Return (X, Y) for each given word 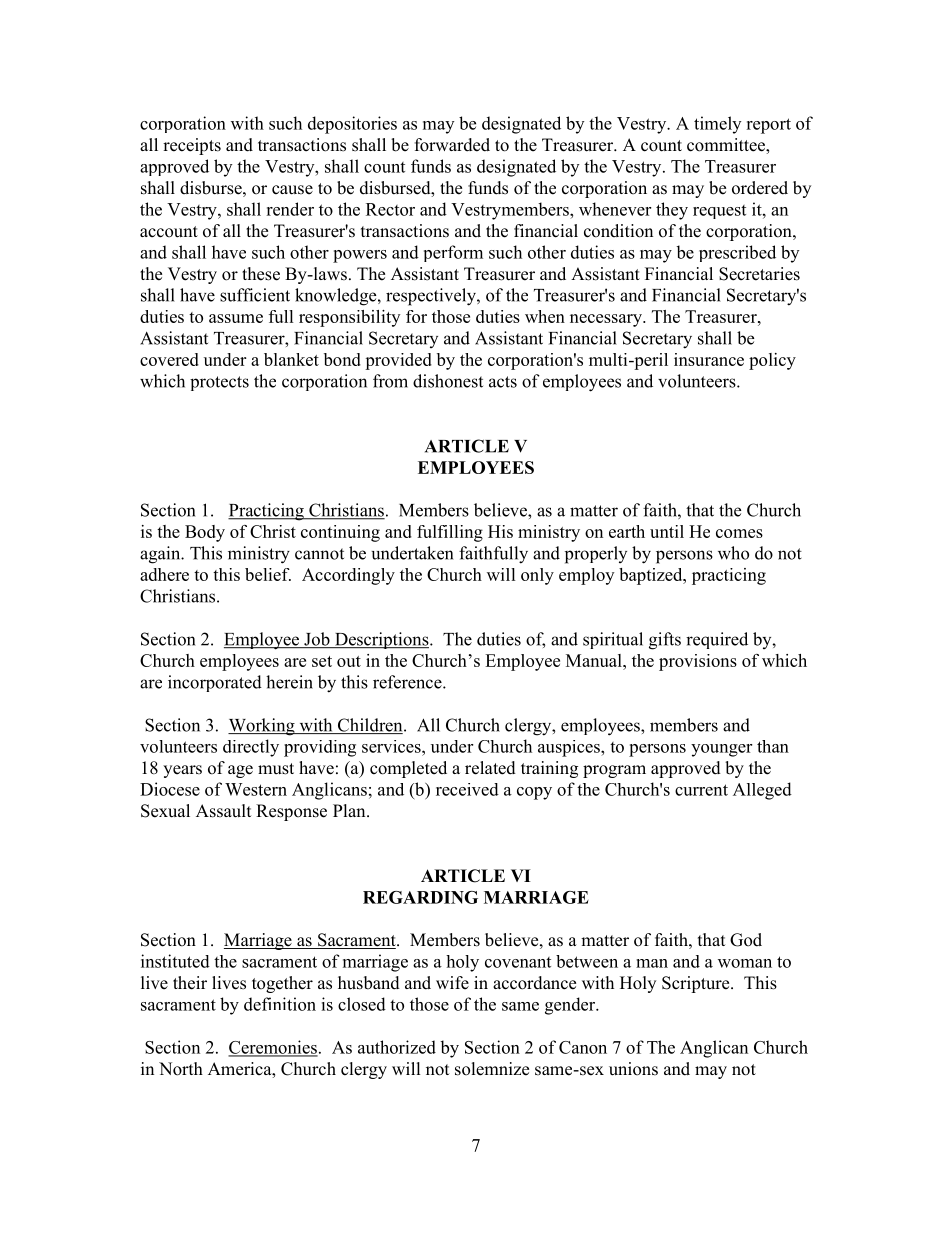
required (717, 640)
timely (717, 125)
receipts (192, 146)
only (537, 576)
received (467, 789)
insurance (709, 359)
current (701, 790)
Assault (223, 811)
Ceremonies (273, 1048)
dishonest (448, 381)
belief (268, 574)
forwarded (452, 145)
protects (219, 383)
